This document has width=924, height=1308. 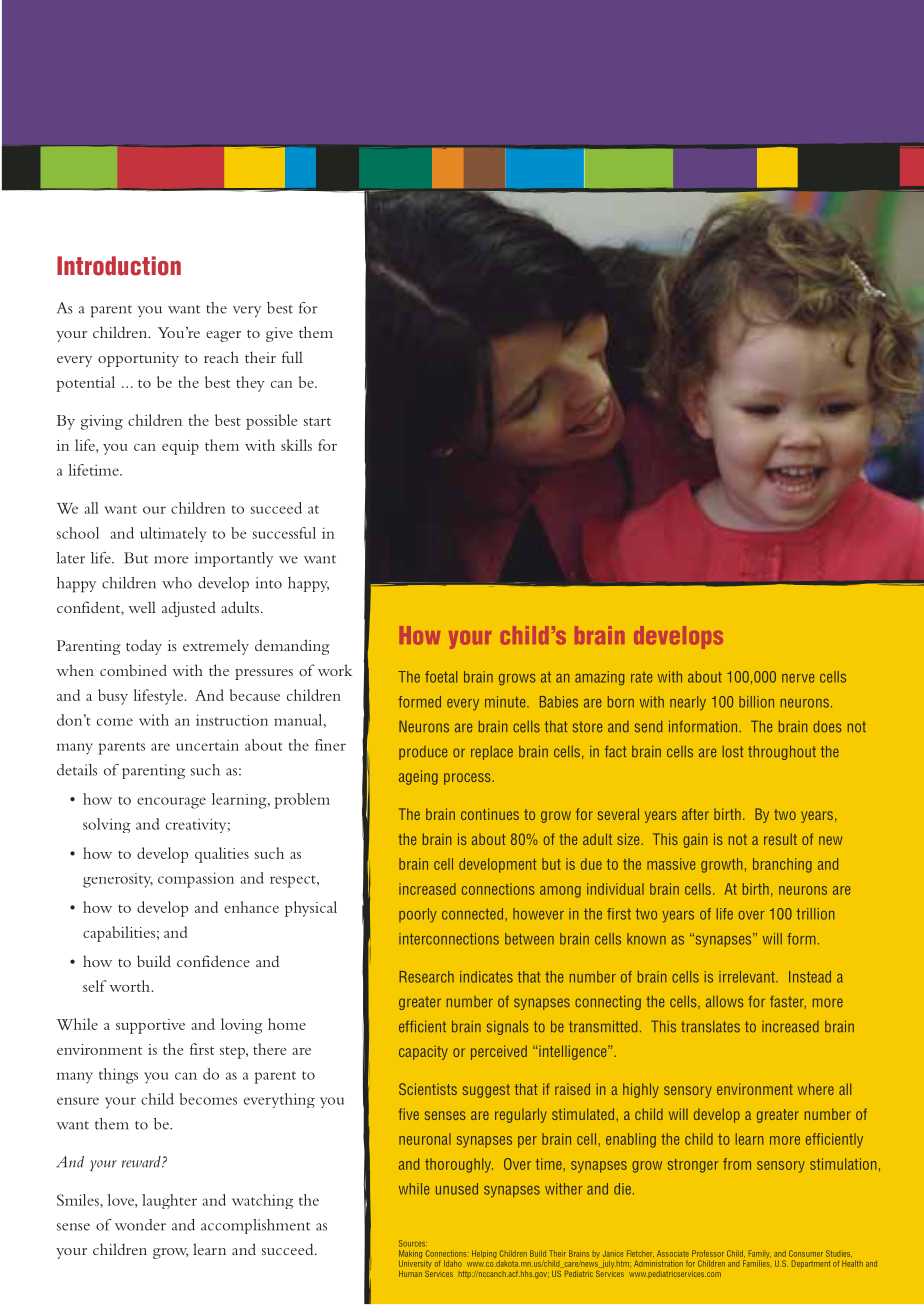 What do you see at coordinates (788, 1002) in the document?
I see `faster` at bounding box center [788, 1002].
